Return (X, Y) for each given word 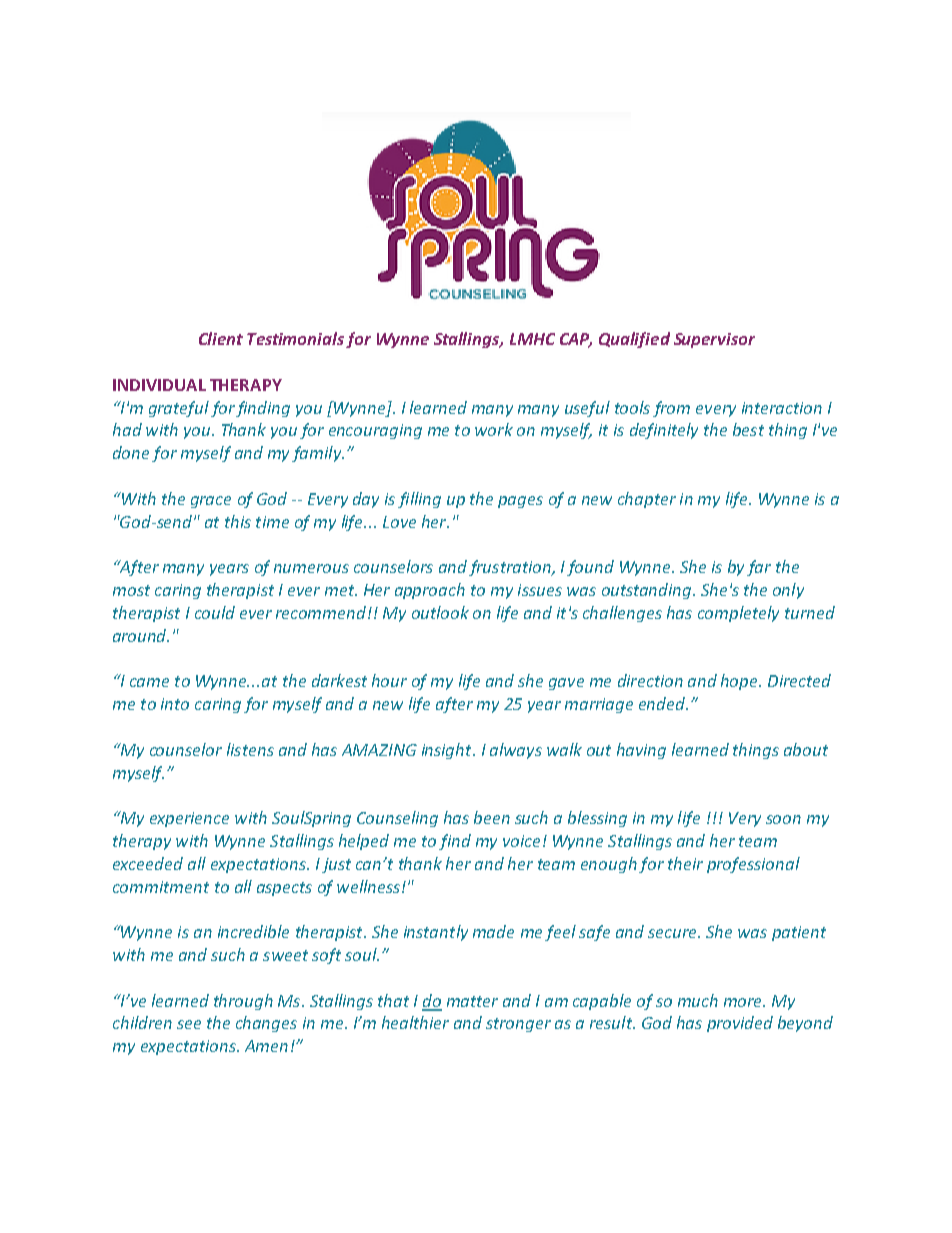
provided (740, 1024)
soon (783, 819)
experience (189, 819)
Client (221, 338)
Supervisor (714, 340)
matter (472, 1001)
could (215, 612)
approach (430, 591)
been (492, 817)
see (189, 1024)
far (759, 568)
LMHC (532, 339)
